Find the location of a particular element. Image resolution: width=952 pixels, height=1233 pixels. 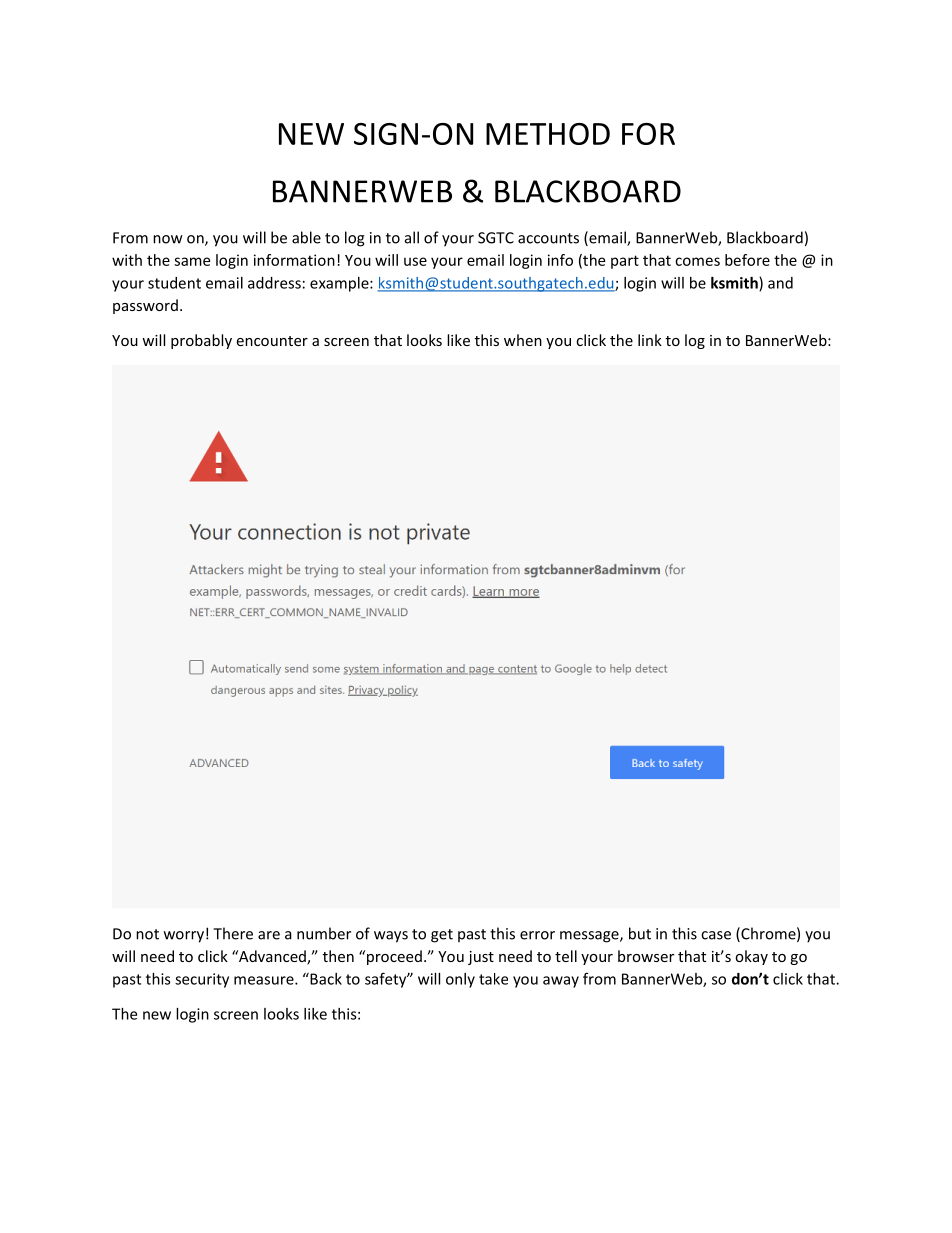

METHOD is located at coordinates (548, 134).
